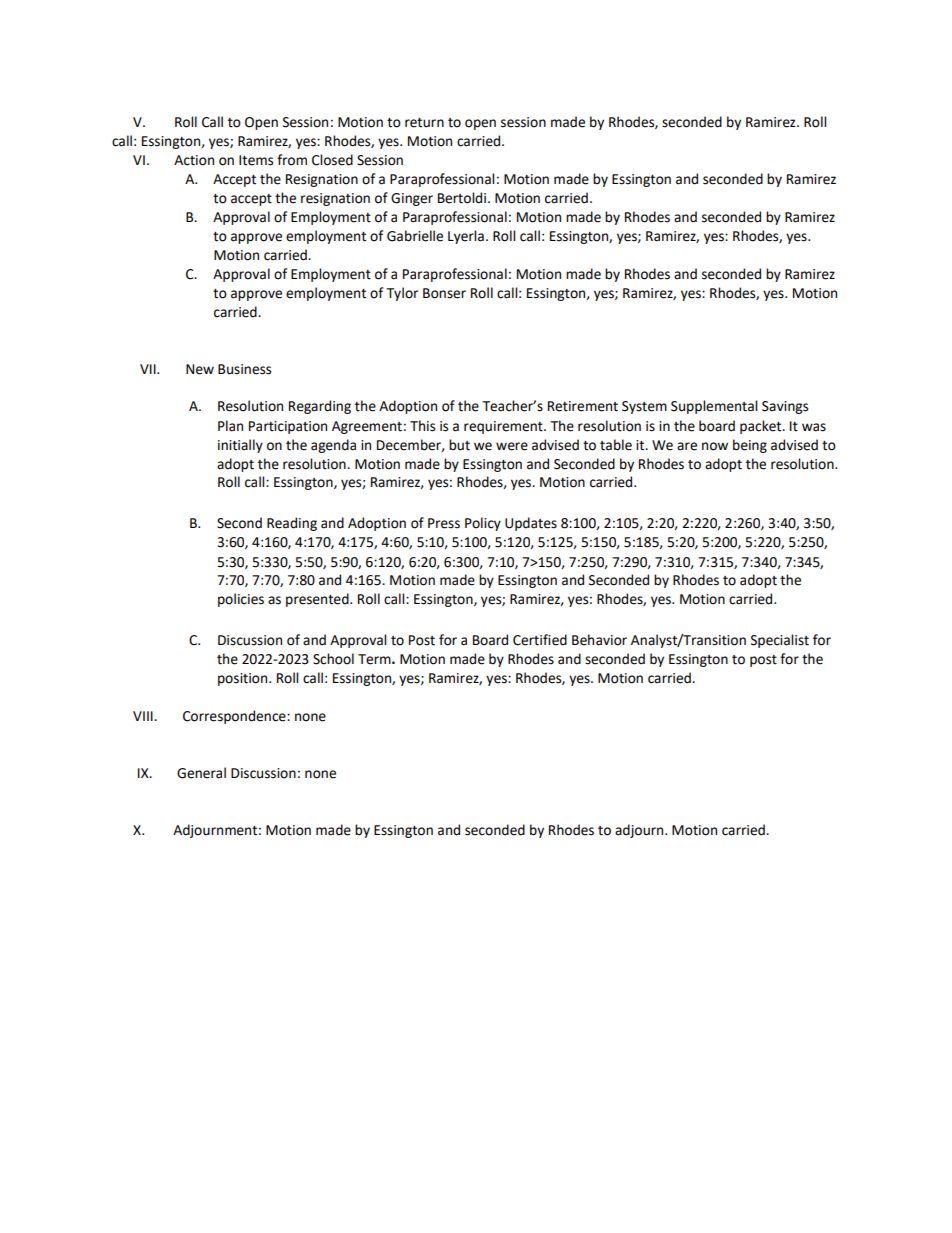 This screenshot has height=1233, width=952. I want to click on Action, so click(194, 160).
